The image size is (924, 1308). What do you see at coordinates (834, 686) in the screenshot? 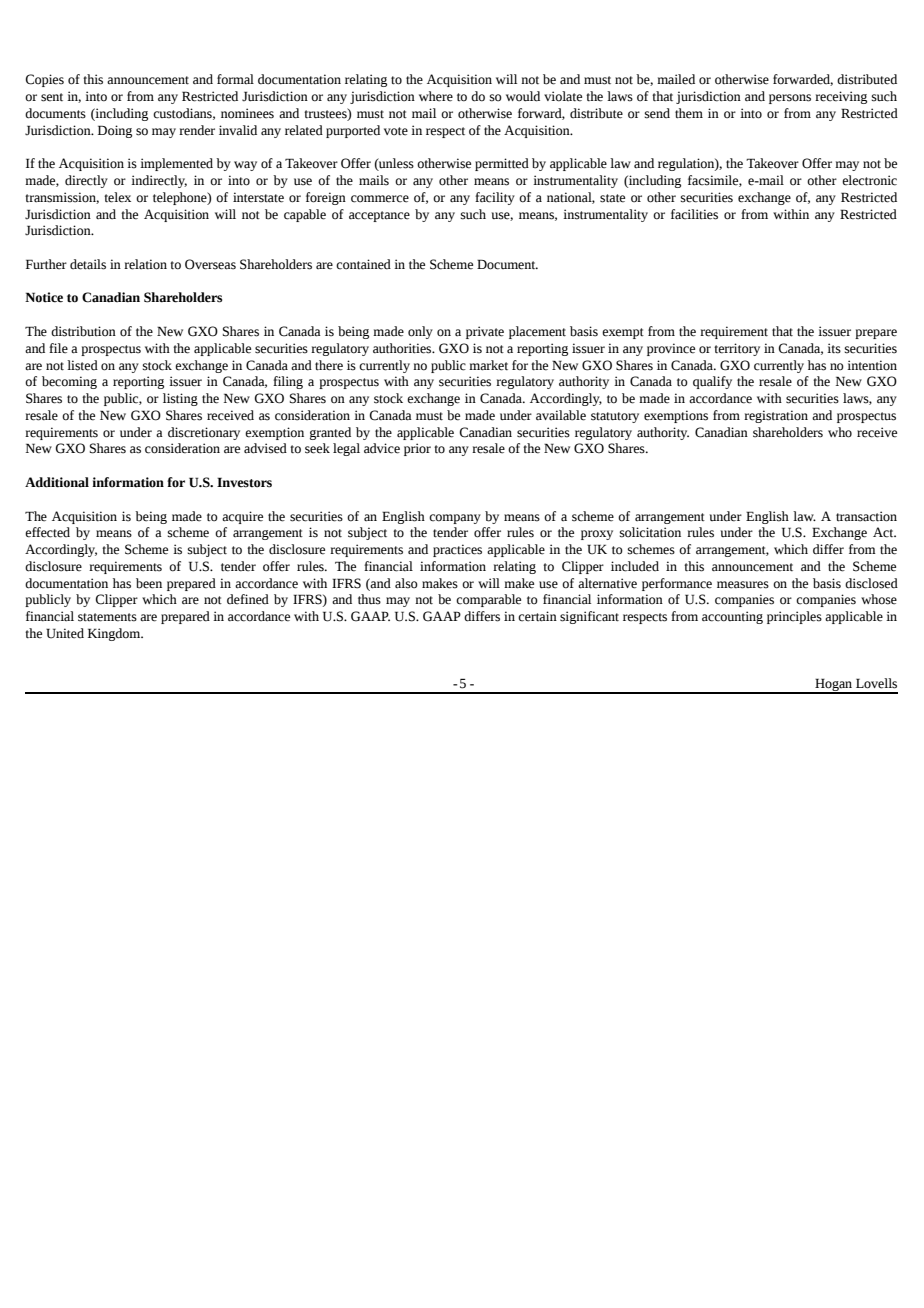
I see `Hogan` at bounding box center [834, 686].
